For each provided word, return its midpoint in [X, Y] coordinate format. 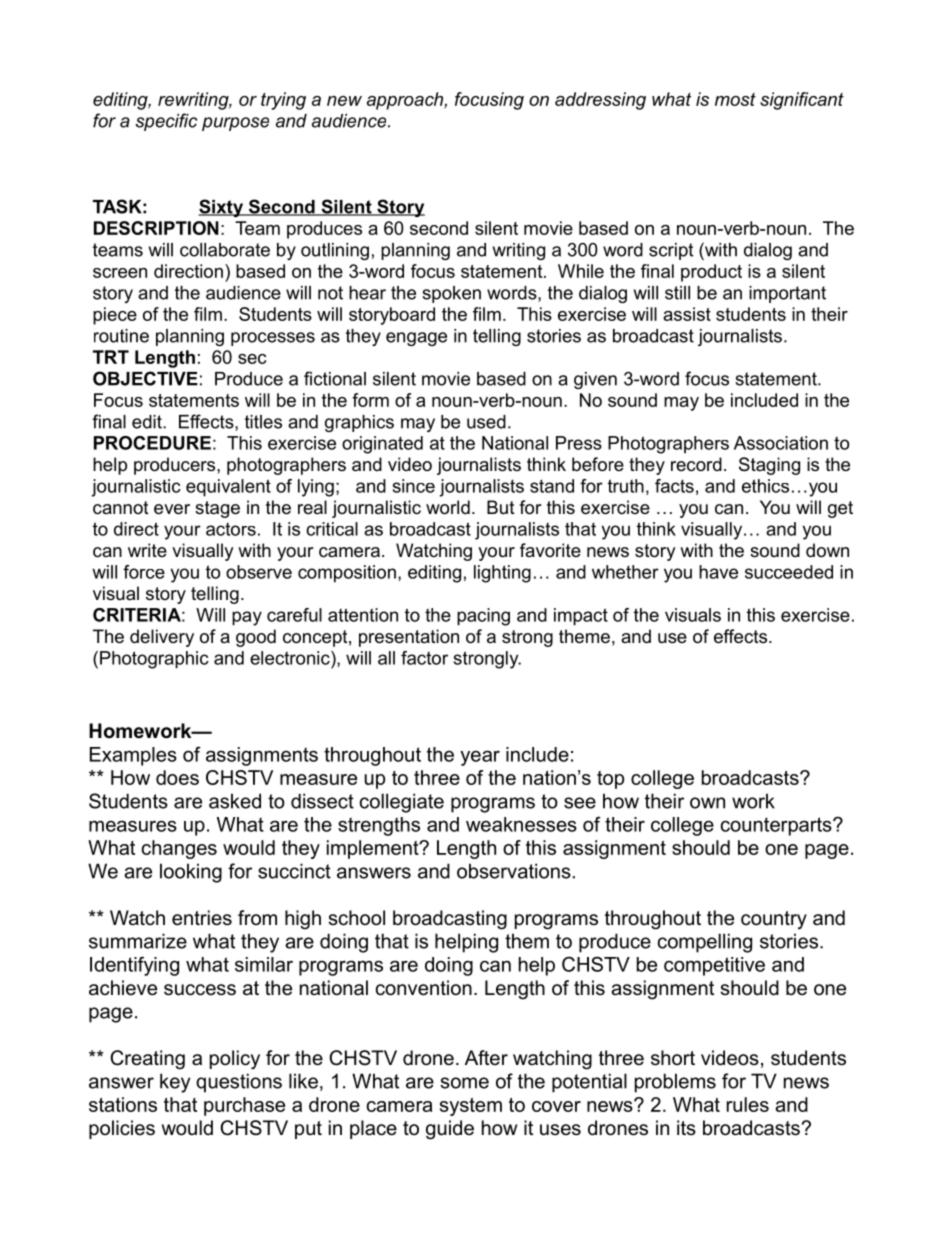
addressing [600, 101]
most [735, 99]
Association [781, 443]
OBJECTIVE [145, 378]
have [718, 572]
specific [166, 122]
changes [179, 849]
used [486, 422]
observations [514, 871]
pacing [483, 617]
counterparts [777, 826]
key [175, 1083]
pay [247, 618]
